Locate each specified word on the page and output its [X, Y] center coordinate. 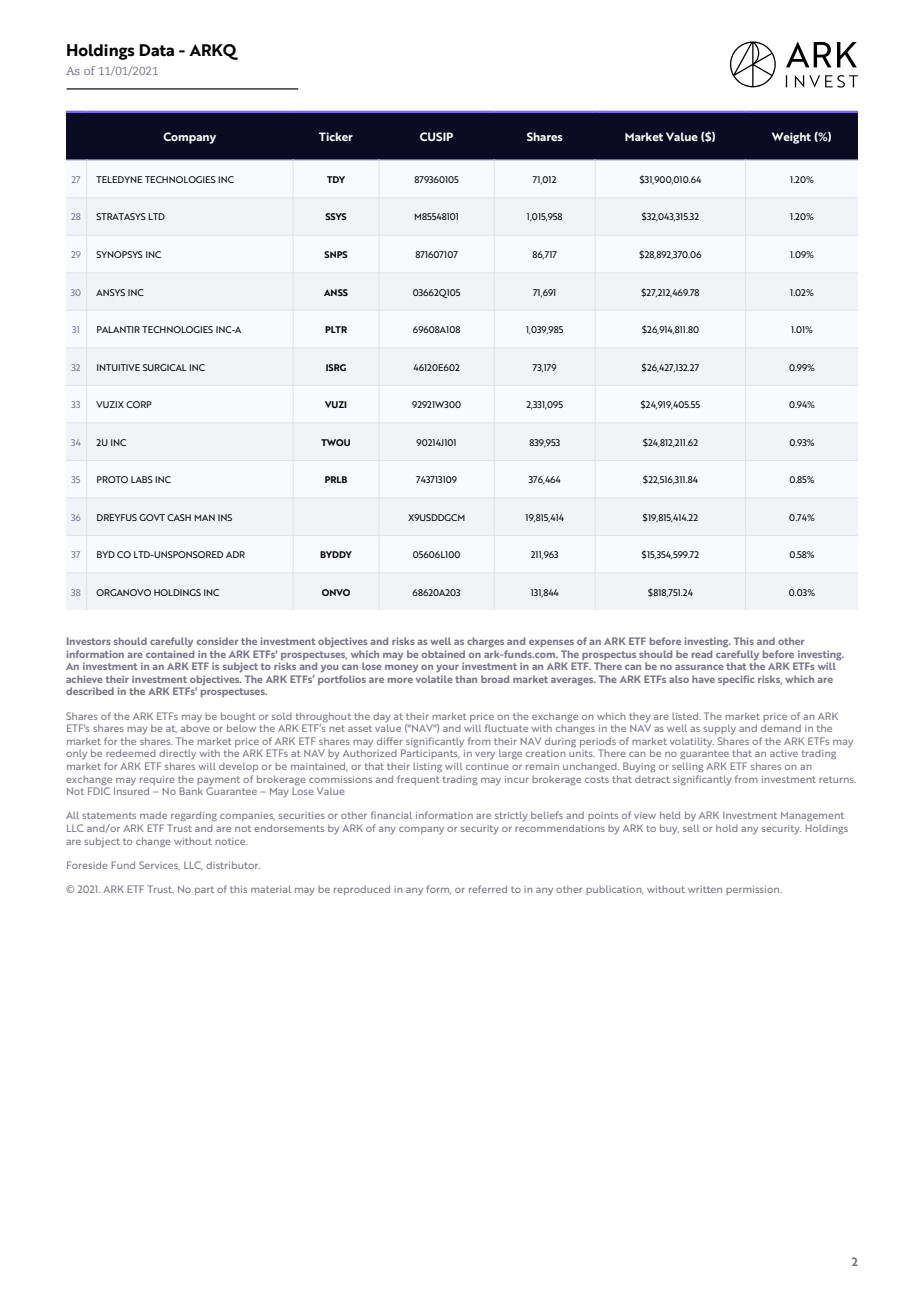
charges [485, 642]
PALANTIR [118, 329]
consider [218, 641]
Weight [791, 138]
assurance [699, 667]
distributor [233, 865]
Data [156, 50]
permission [754, 890]
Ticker [336, 136]
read [702, 654]
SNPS [336, 254]
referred [488, 889]
